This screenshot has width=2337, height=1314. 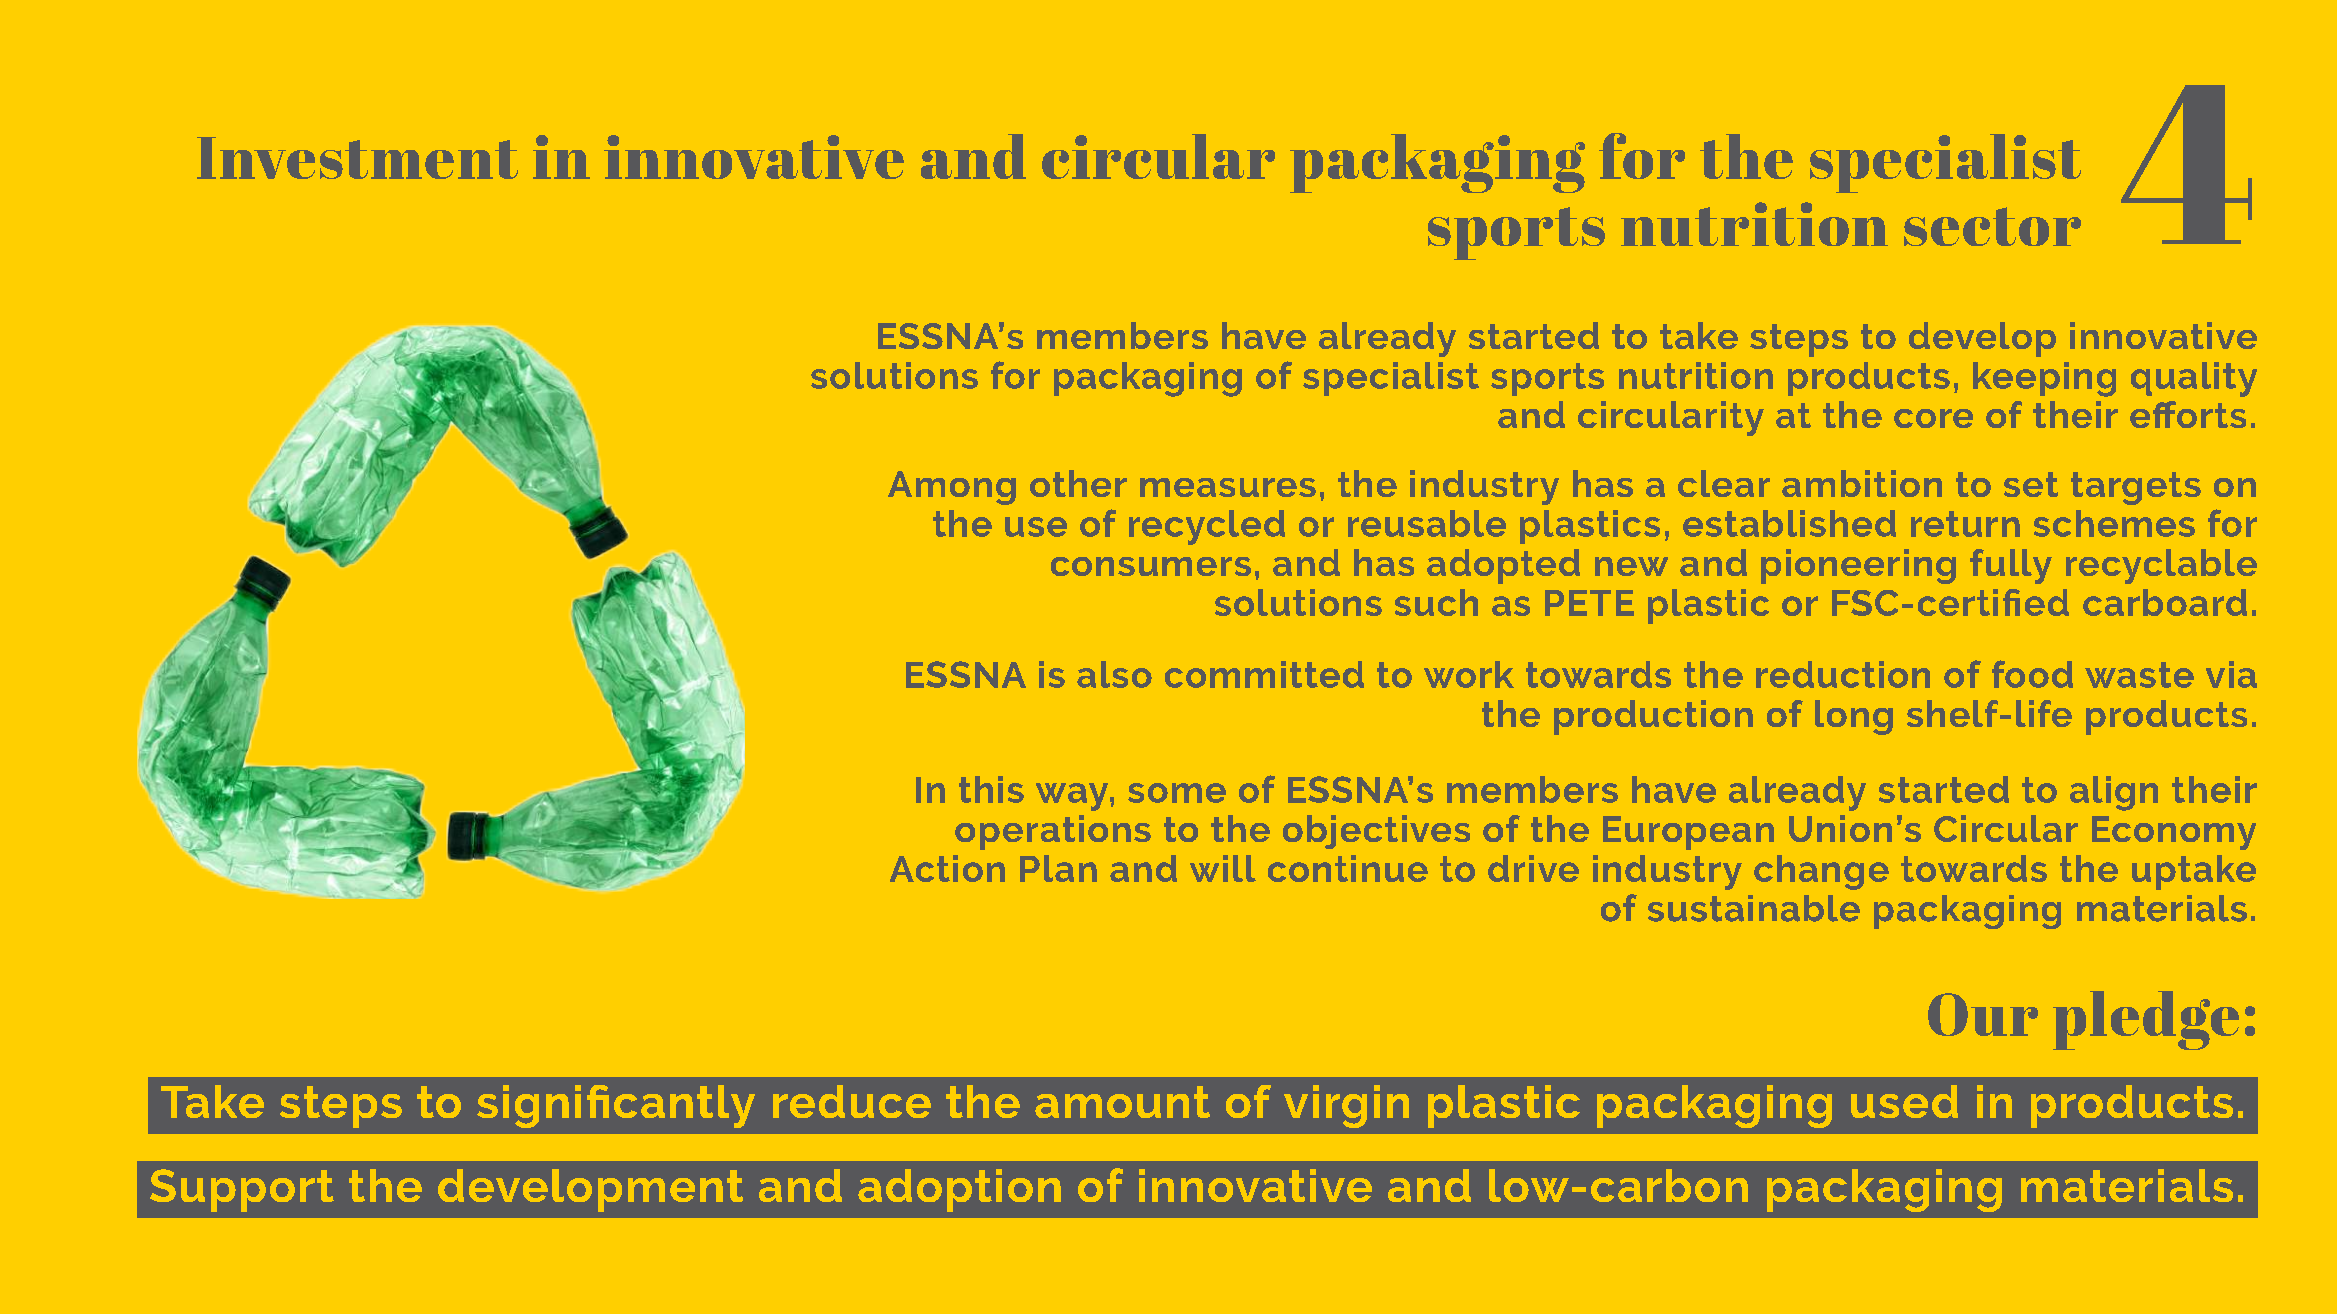 What do you see at coordinates (1436, 602) in the screenshot?
I see `such` at bounding box center [1436, 602].
